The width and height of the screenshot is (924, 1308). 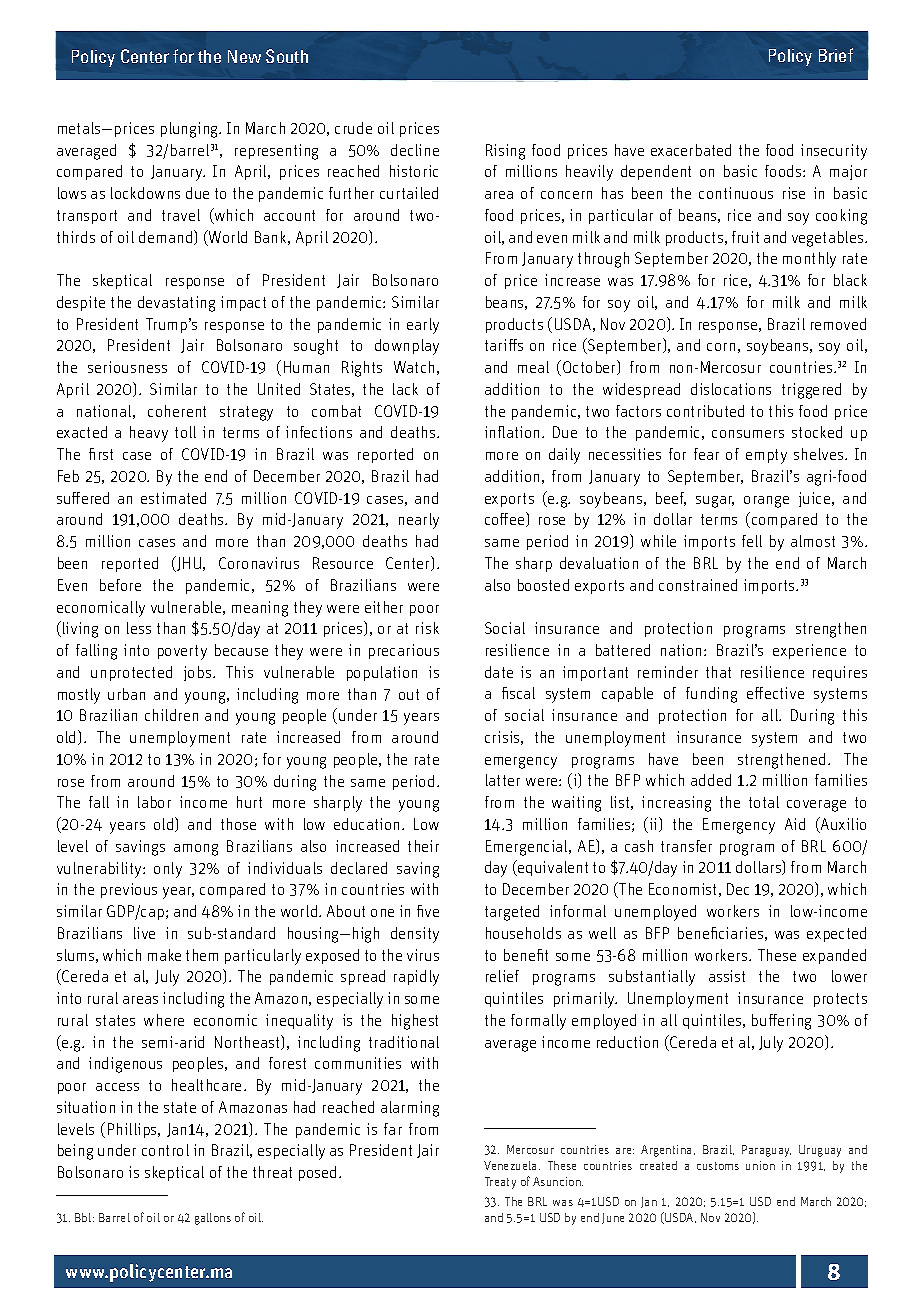 What do you see at coordinates (809, 651) in the screenshot?
I see `experience` at bounding box center [809, 651].
